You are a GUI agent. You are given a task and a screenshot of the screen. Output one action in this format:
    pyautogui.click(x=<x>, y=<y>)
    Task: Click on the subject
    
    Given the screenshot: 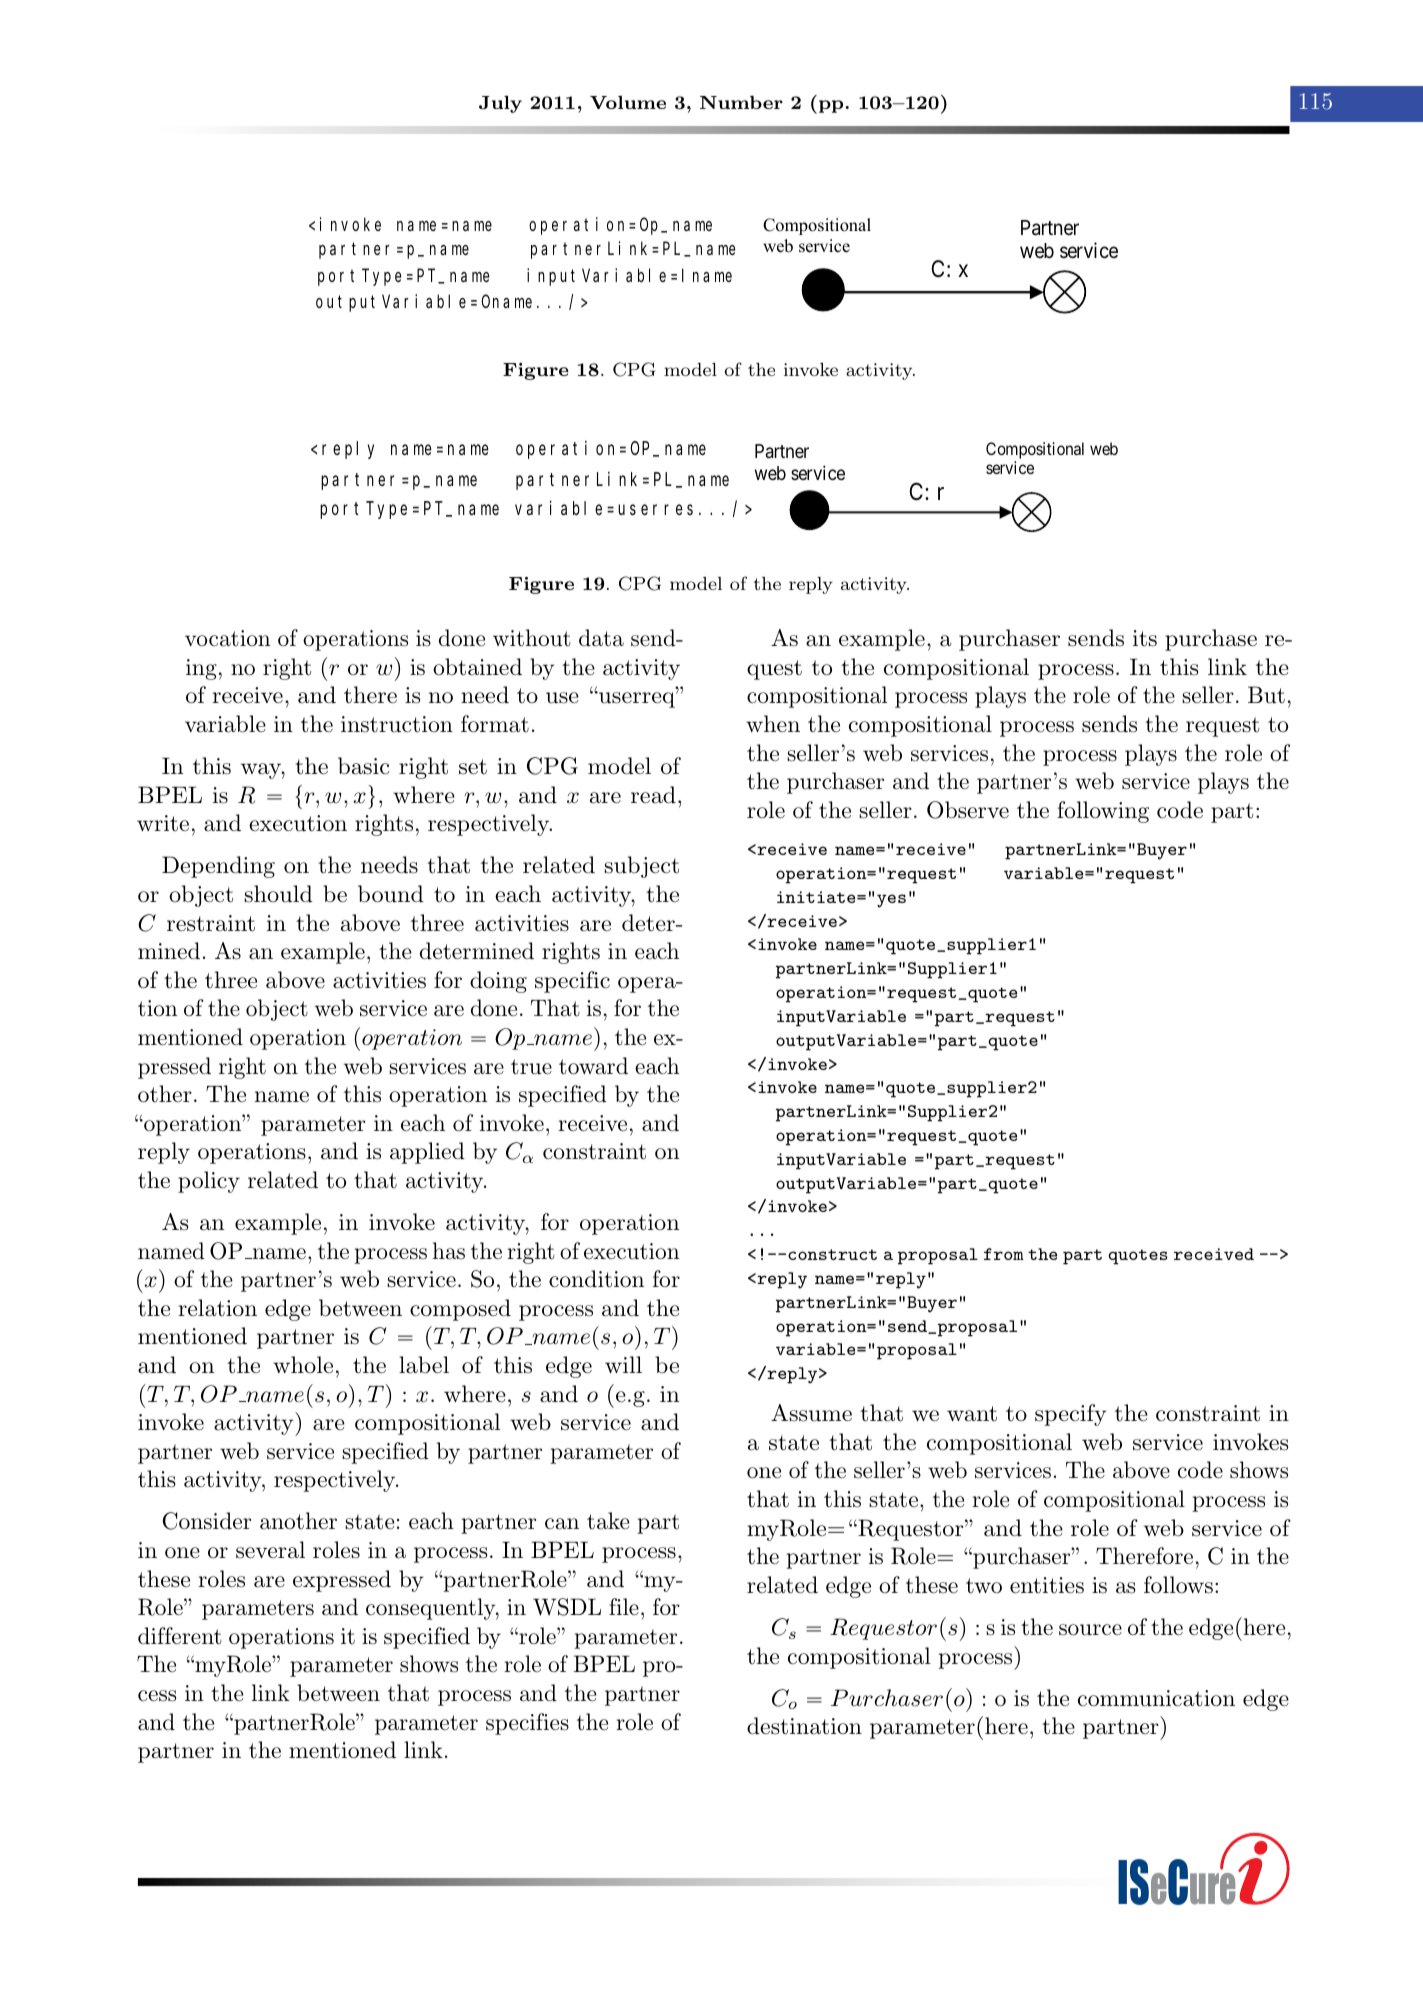 What is the action you would take?
    pyautogui.click(x=642, y=867)
